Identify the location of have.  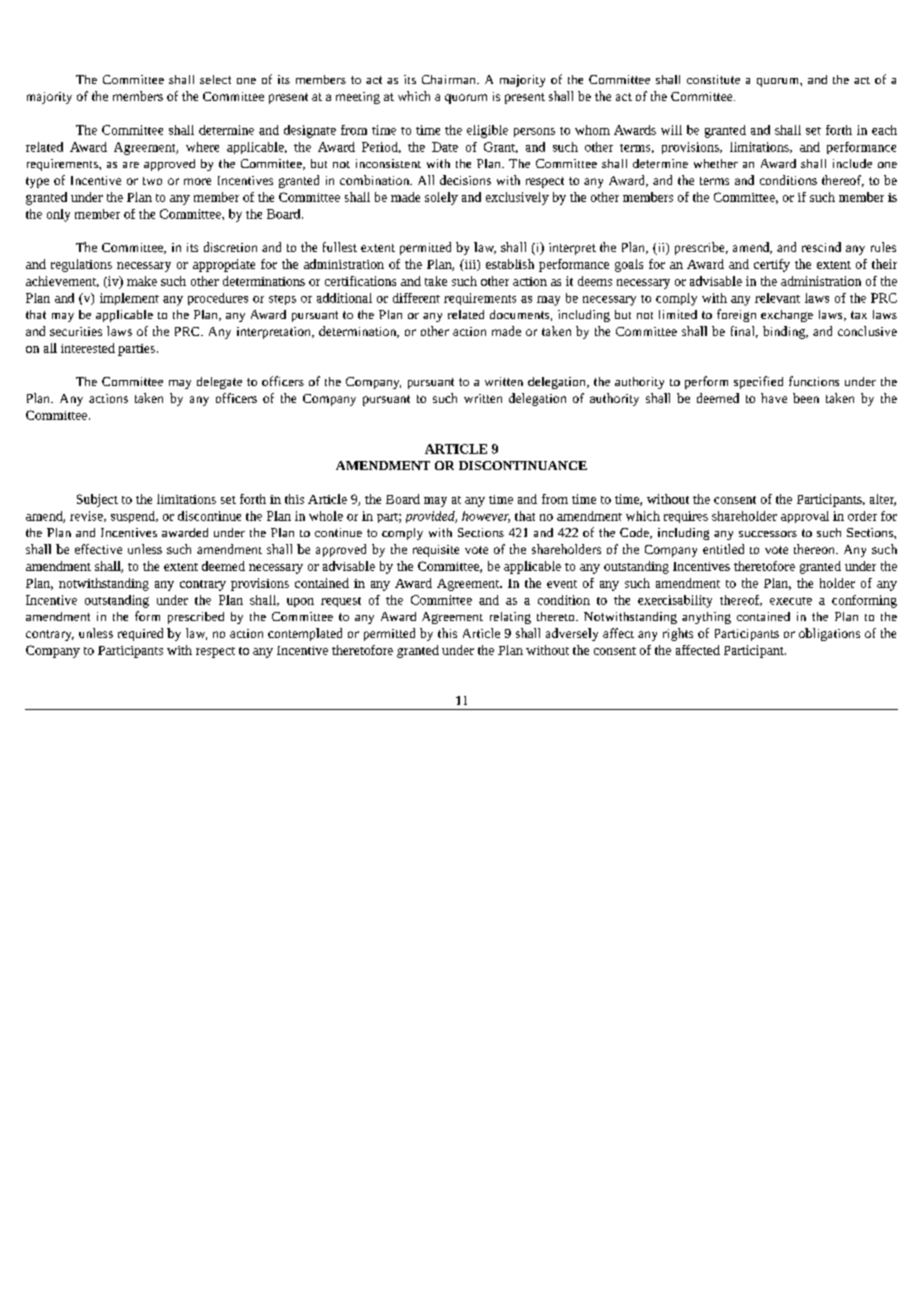
(774, 398).
